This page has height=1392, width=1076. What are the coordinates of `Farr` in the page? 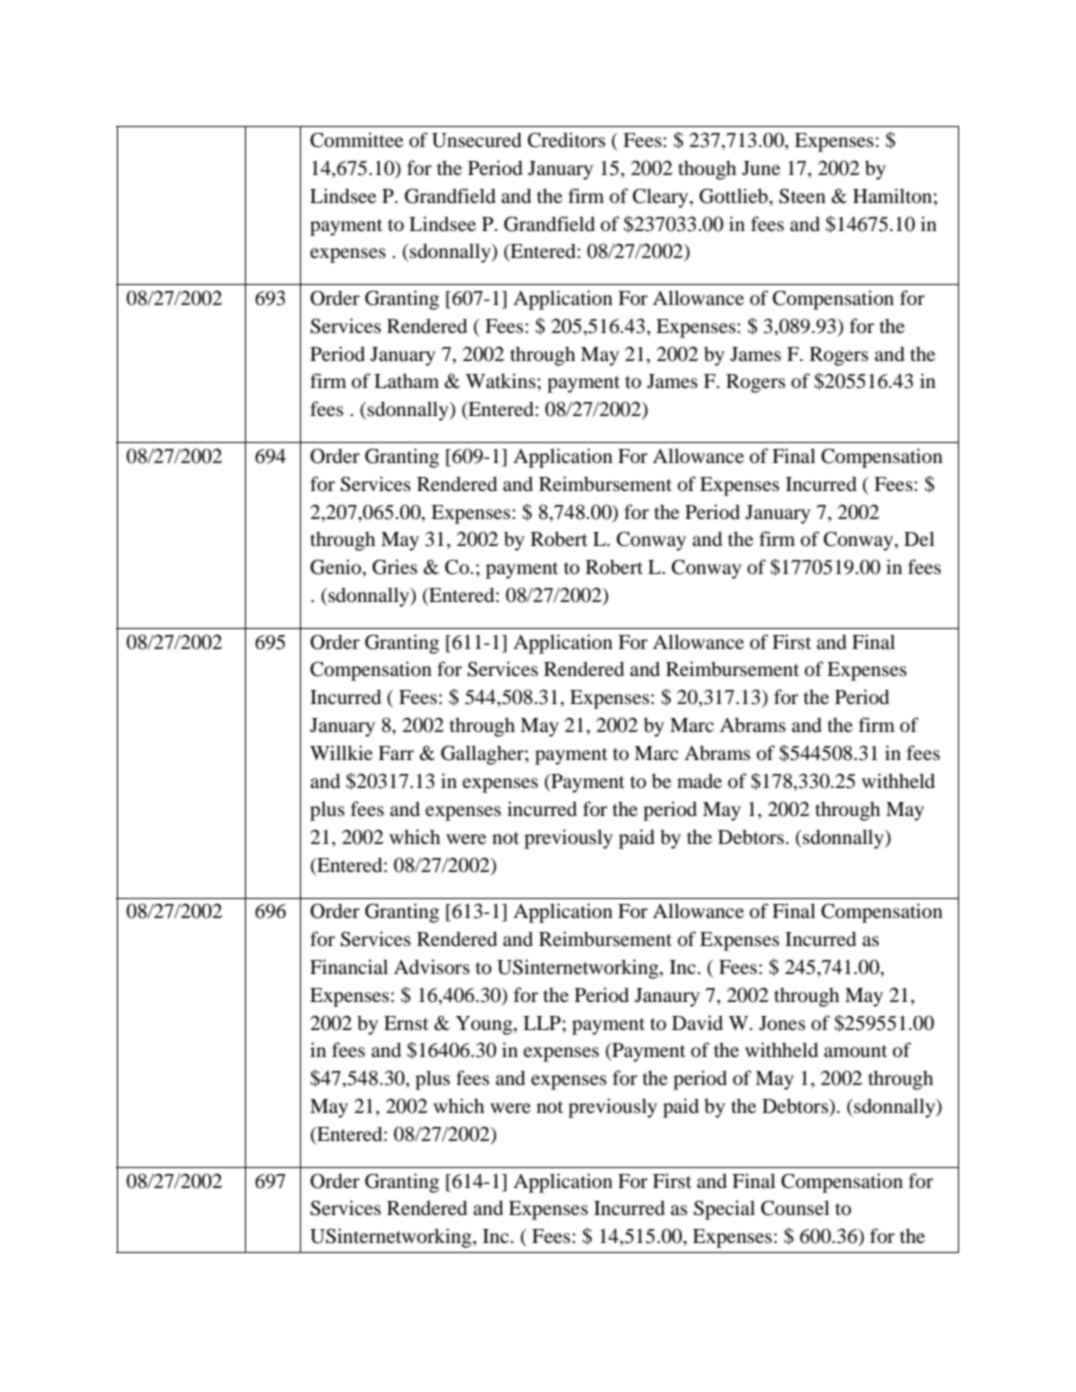 It's located at (396, 753).
